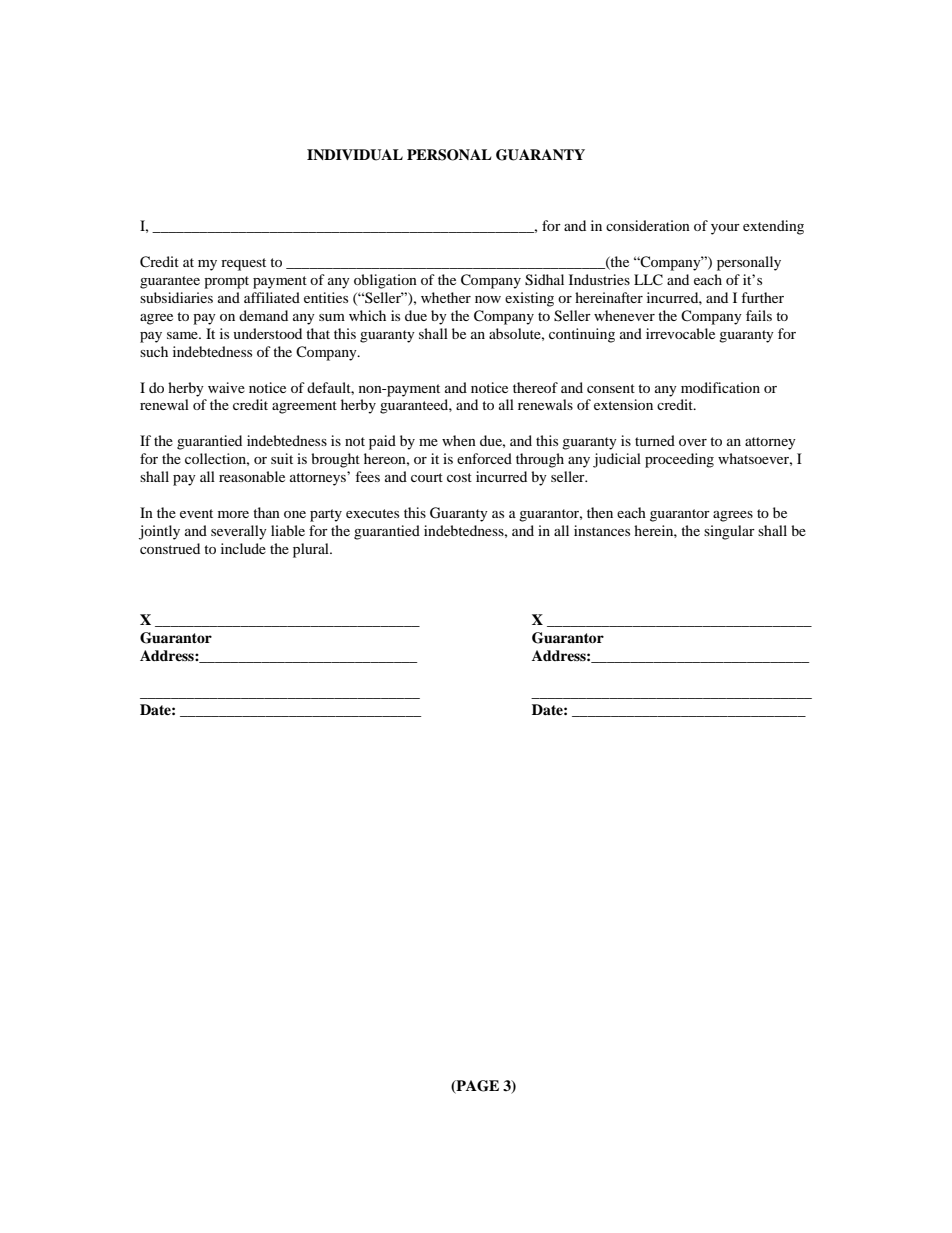  I want to click on singular, so click(729, 532).
